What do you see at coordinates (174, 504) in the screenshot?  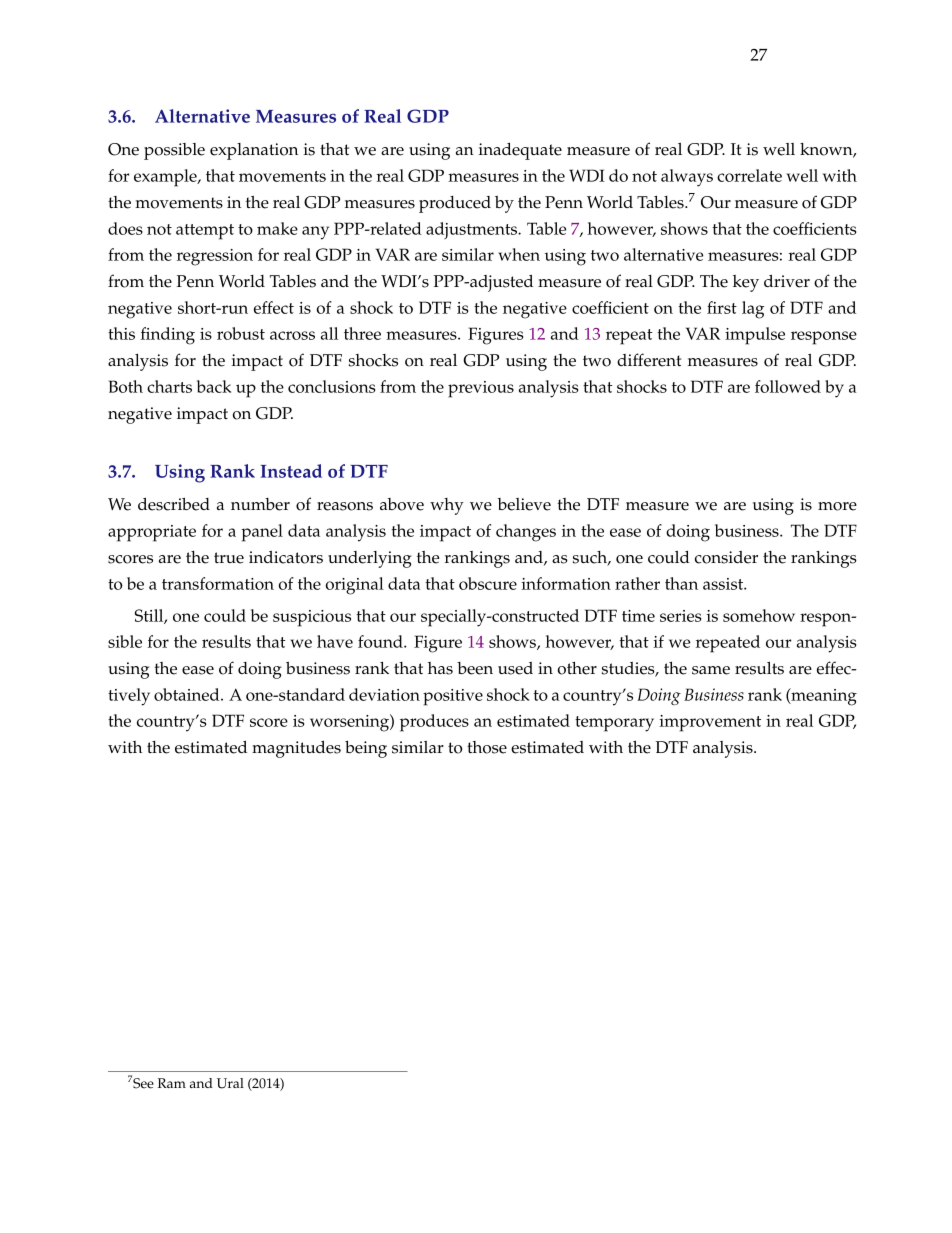 I see `described` at bounding box center [174, 504].
